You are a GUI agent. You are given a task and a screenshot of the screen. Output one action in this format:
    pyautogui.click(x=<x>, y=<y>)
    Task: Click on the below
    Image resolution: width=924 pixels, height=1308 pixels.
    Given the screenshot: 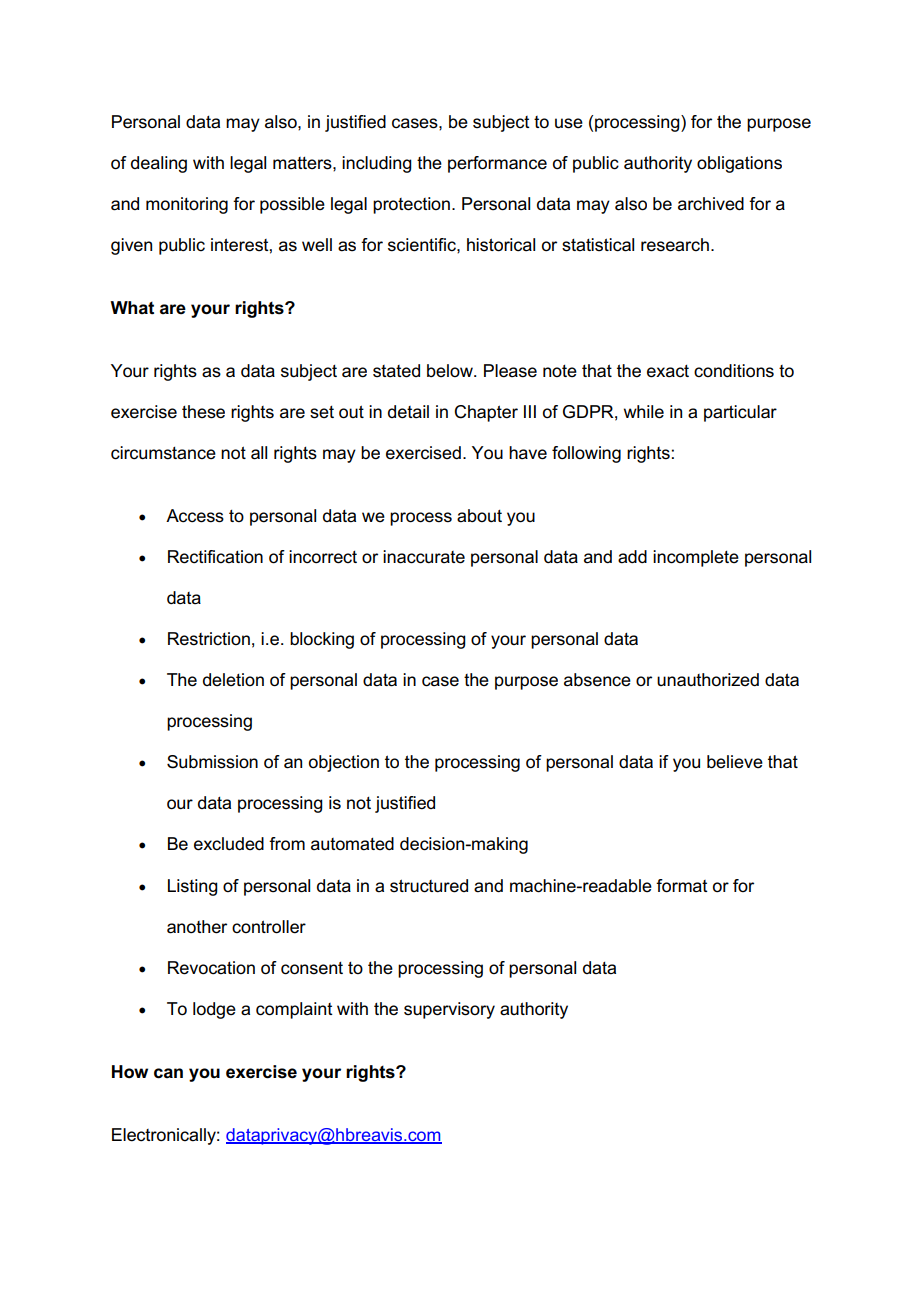 What is the action you would take?
    pyautogui.click(x=451, y=371)
